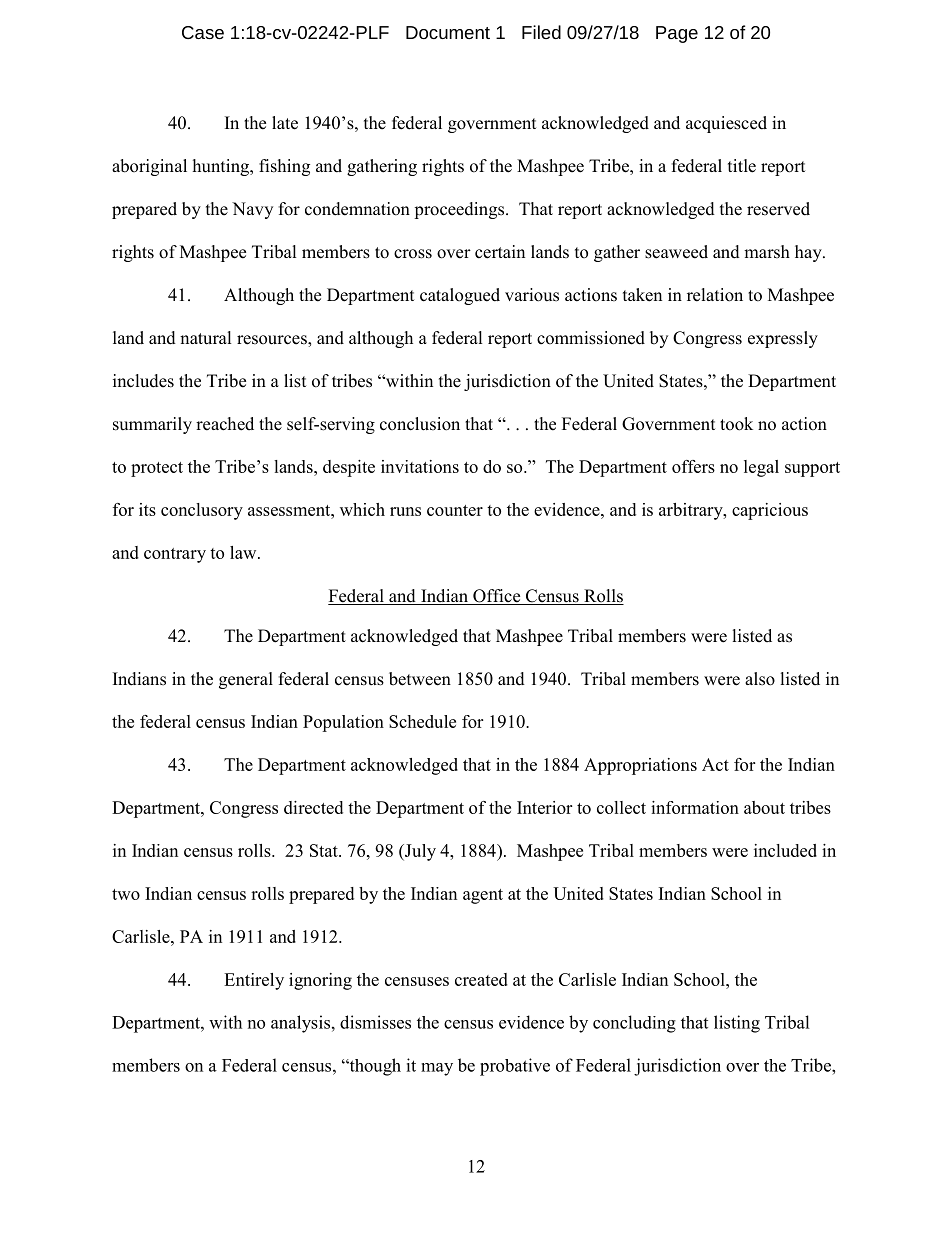 This screenshot has width=952, height=1233. I want to click on may, so click(437, 1069).
